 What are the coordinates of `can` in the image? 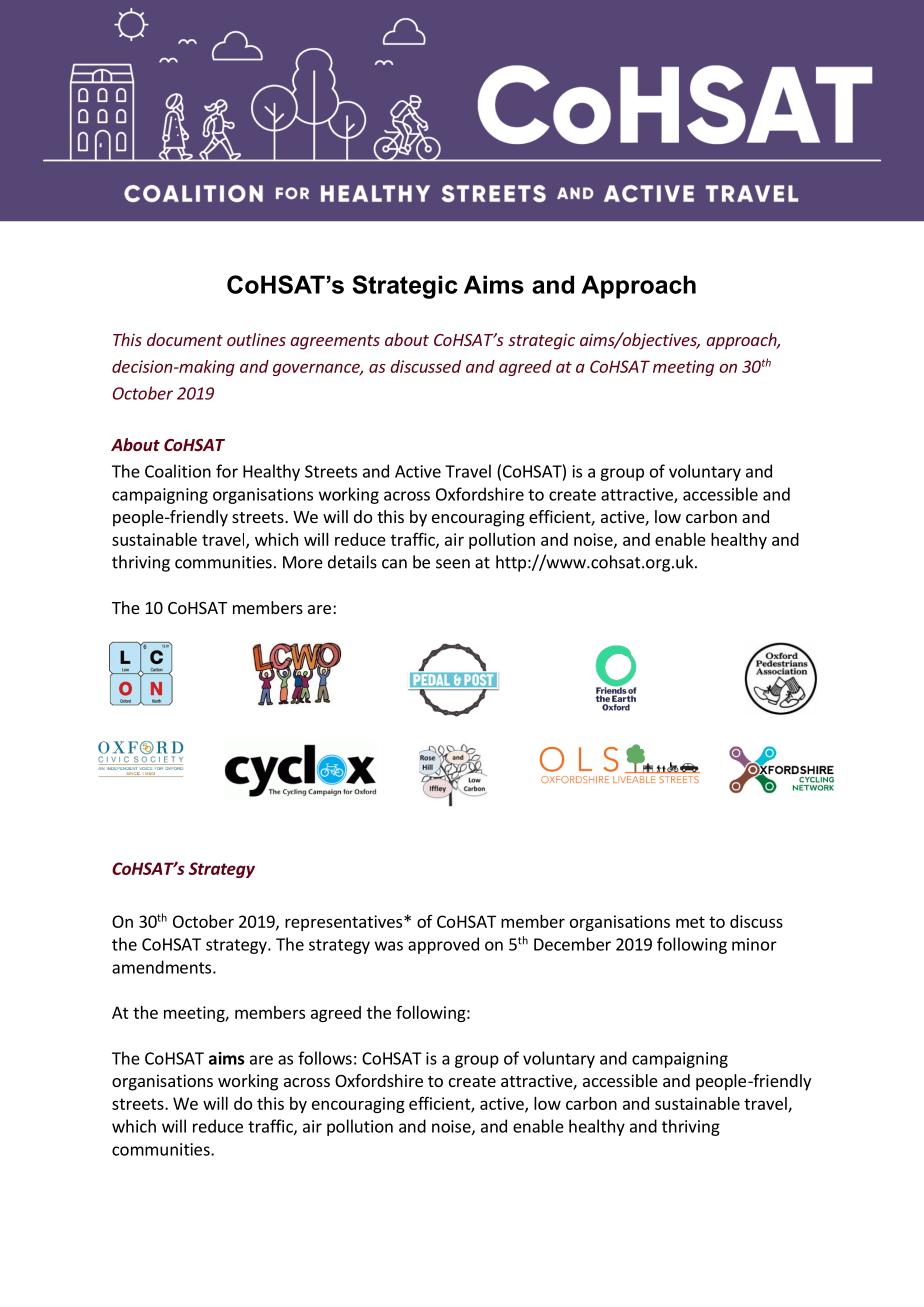 It's located at (394, 564).
